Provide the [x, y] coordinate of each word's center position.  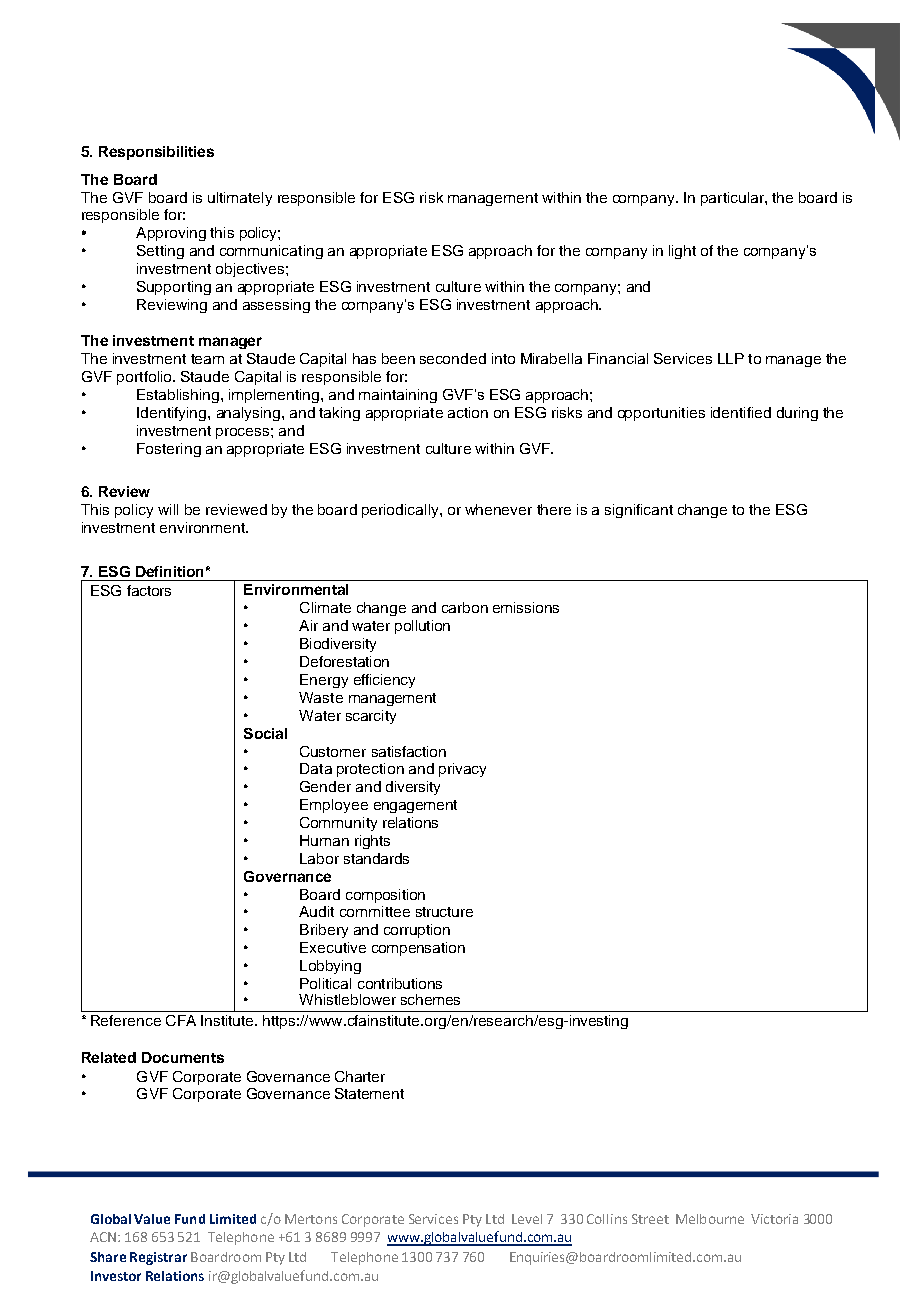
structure [444, 912]
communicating [271, 252]
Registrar [158, 1258]
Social [265, 733]
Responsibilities [156, 153]
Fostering [169, 450]
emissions [526, 607]
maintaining [398, 396]
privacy [462, 770]
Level [527, 1219]
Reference [126, 1020]
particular [733, 199]
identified [741, 412]
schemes [430, 999]
